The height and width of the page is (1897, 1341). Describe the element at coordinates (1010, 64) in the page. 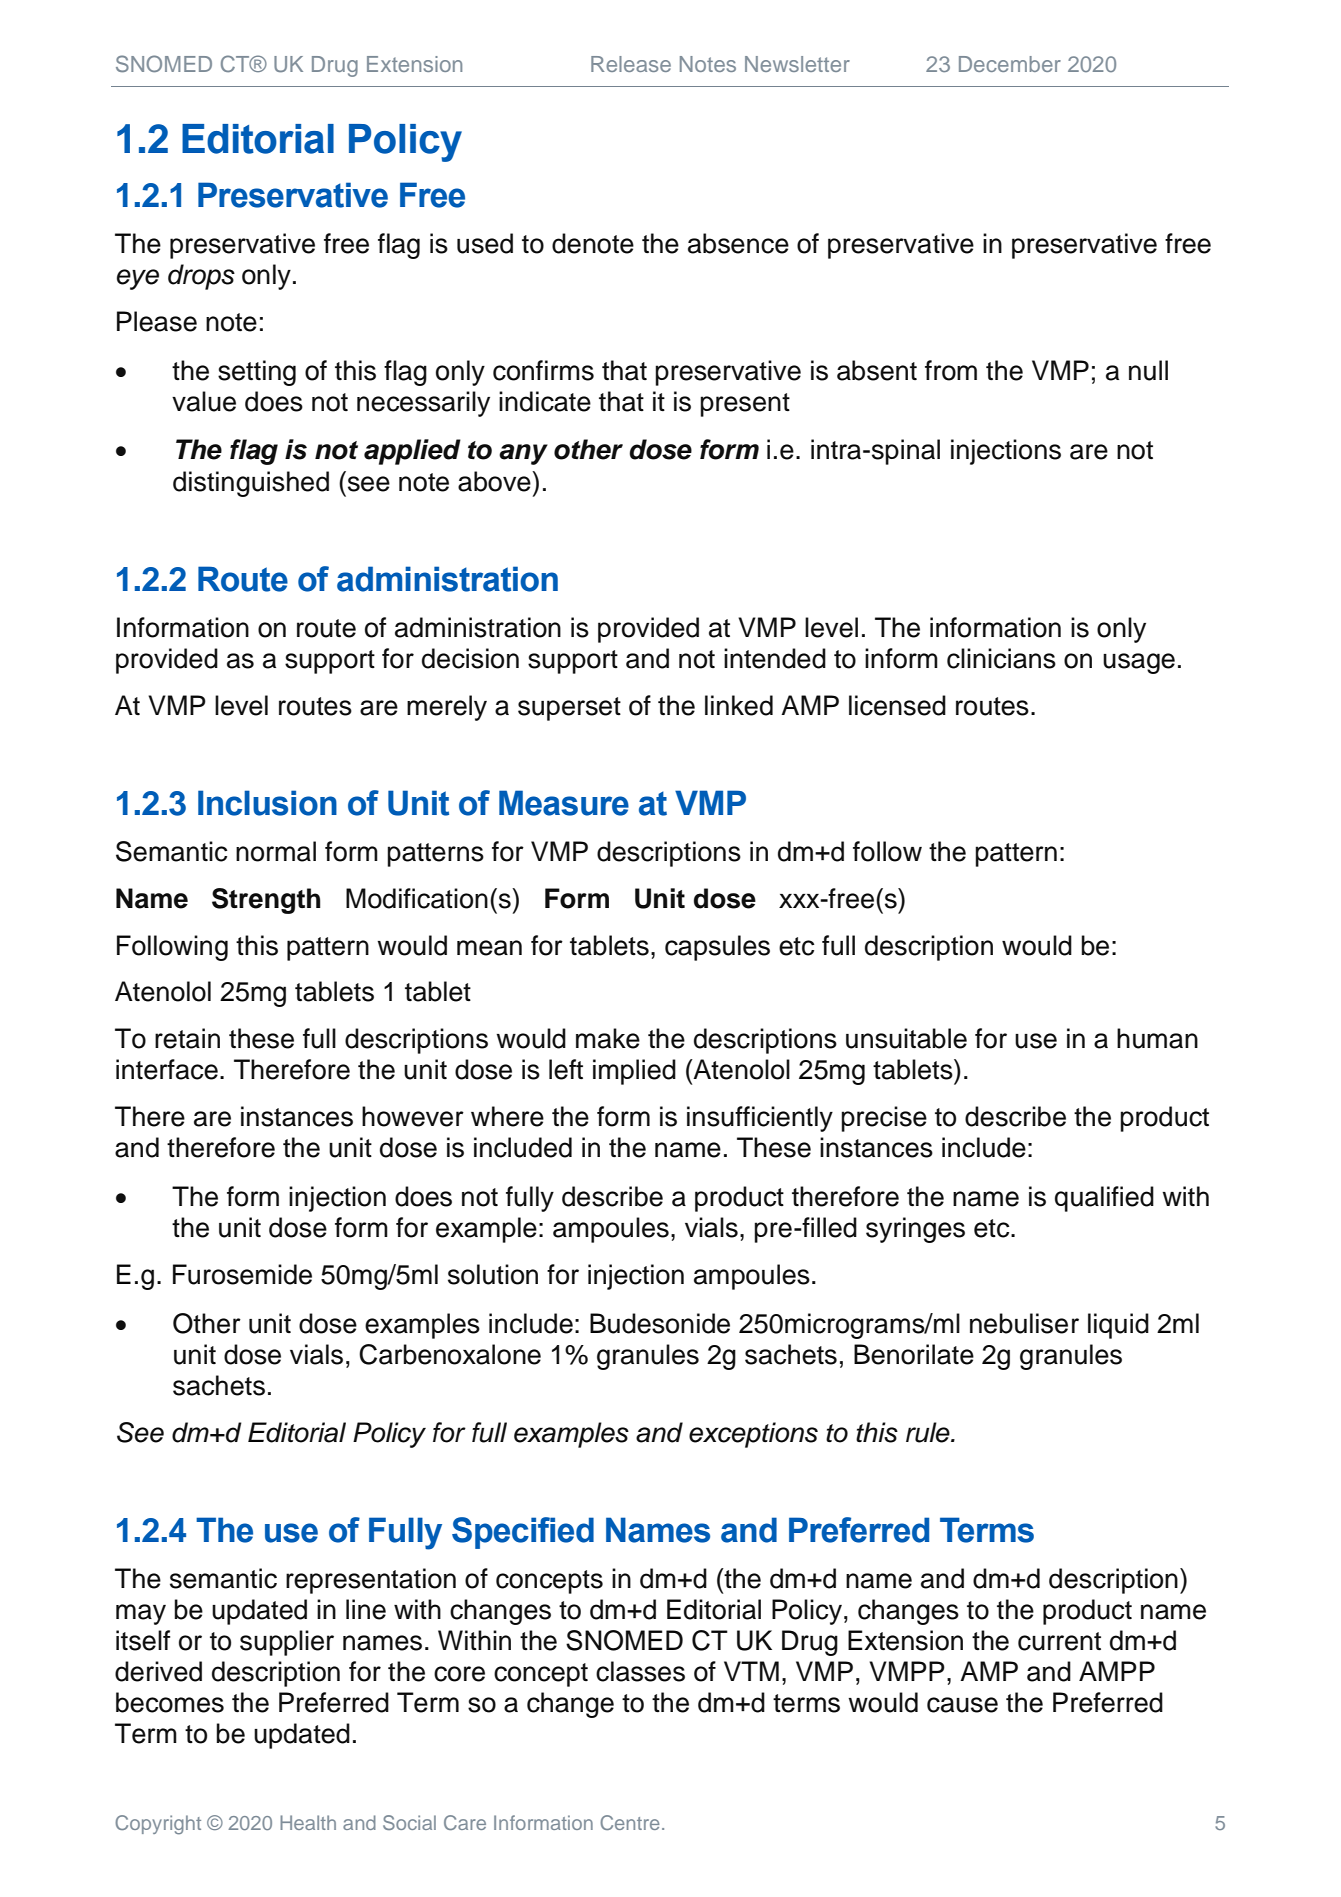

I see `December` at that location.
